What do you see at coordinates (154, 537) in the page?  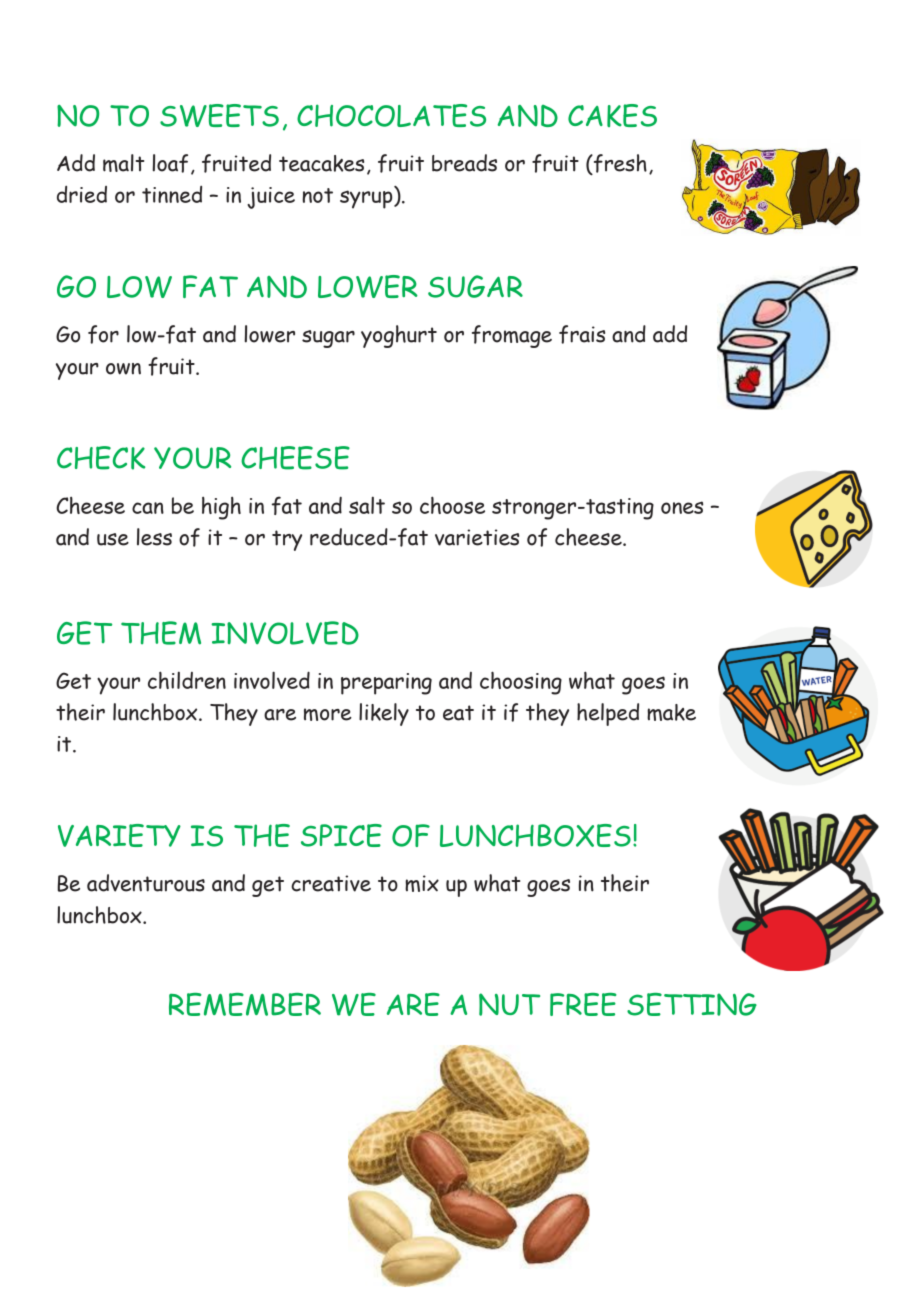 I see `less` at bounding box center [154, 537].
